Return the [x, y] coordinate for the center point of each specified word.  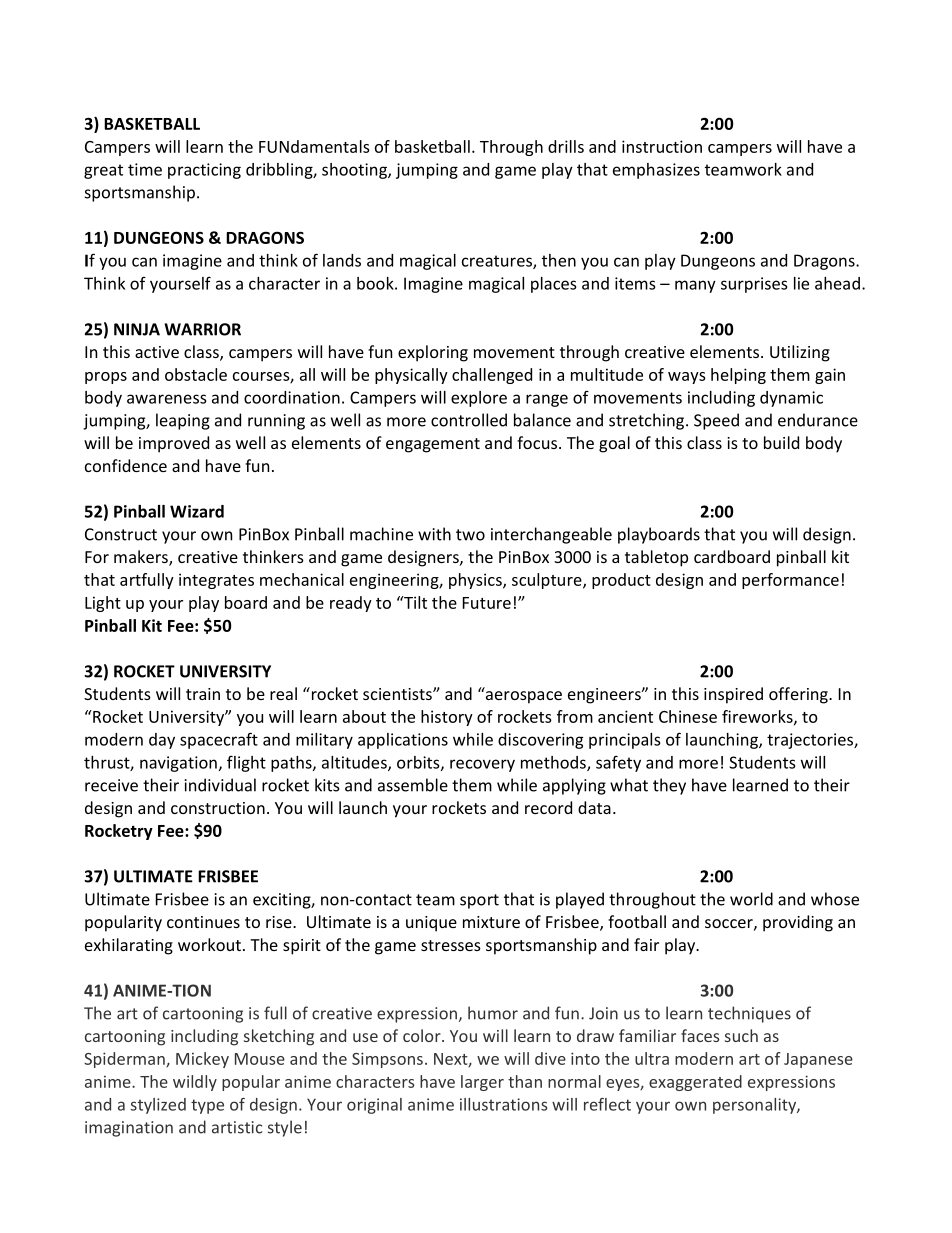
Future [487, 603]
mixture [491, 922]
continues [203, 922]
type [207, 1106]
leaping [183, 421]
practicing [204, 171]
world [751, 899]
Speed [716, 421]
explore [479, 399]
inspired [733, 695]
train [203, 694]
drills [566, 146]
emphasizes [656, 171]
